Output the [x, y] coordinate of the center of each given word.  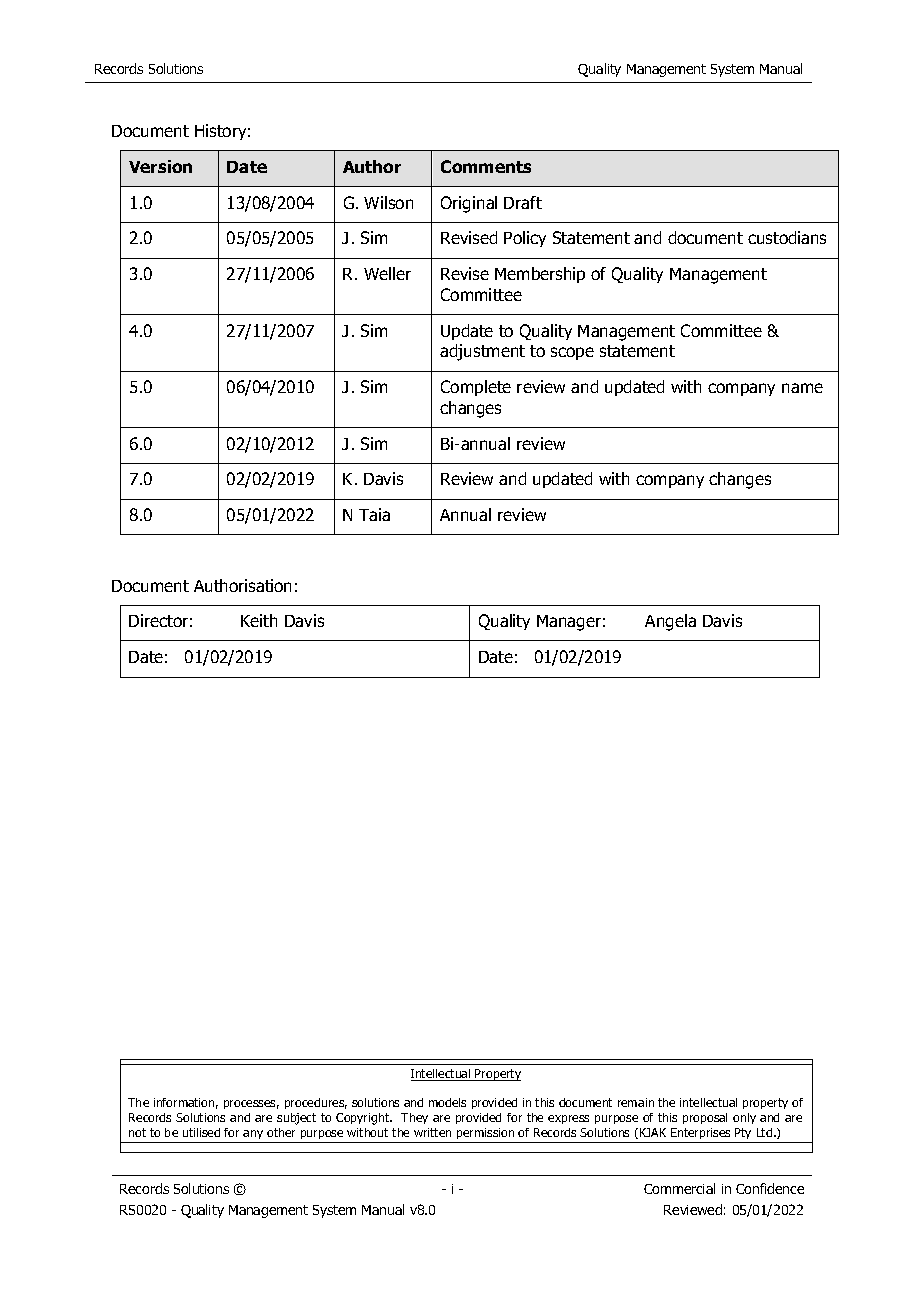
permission [486, 1135]
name [802, 388]
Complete [476, 388]
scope [572, 353]
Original [469, 204]
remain [636, 1102]
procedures [316, 1103]
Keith [259, 620]
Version [160, 166]
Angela [670, 622]
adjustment [482, 352]
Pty [744, 1135]
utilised [201, 1132]
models [447, 1102]
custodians [787, 237]
